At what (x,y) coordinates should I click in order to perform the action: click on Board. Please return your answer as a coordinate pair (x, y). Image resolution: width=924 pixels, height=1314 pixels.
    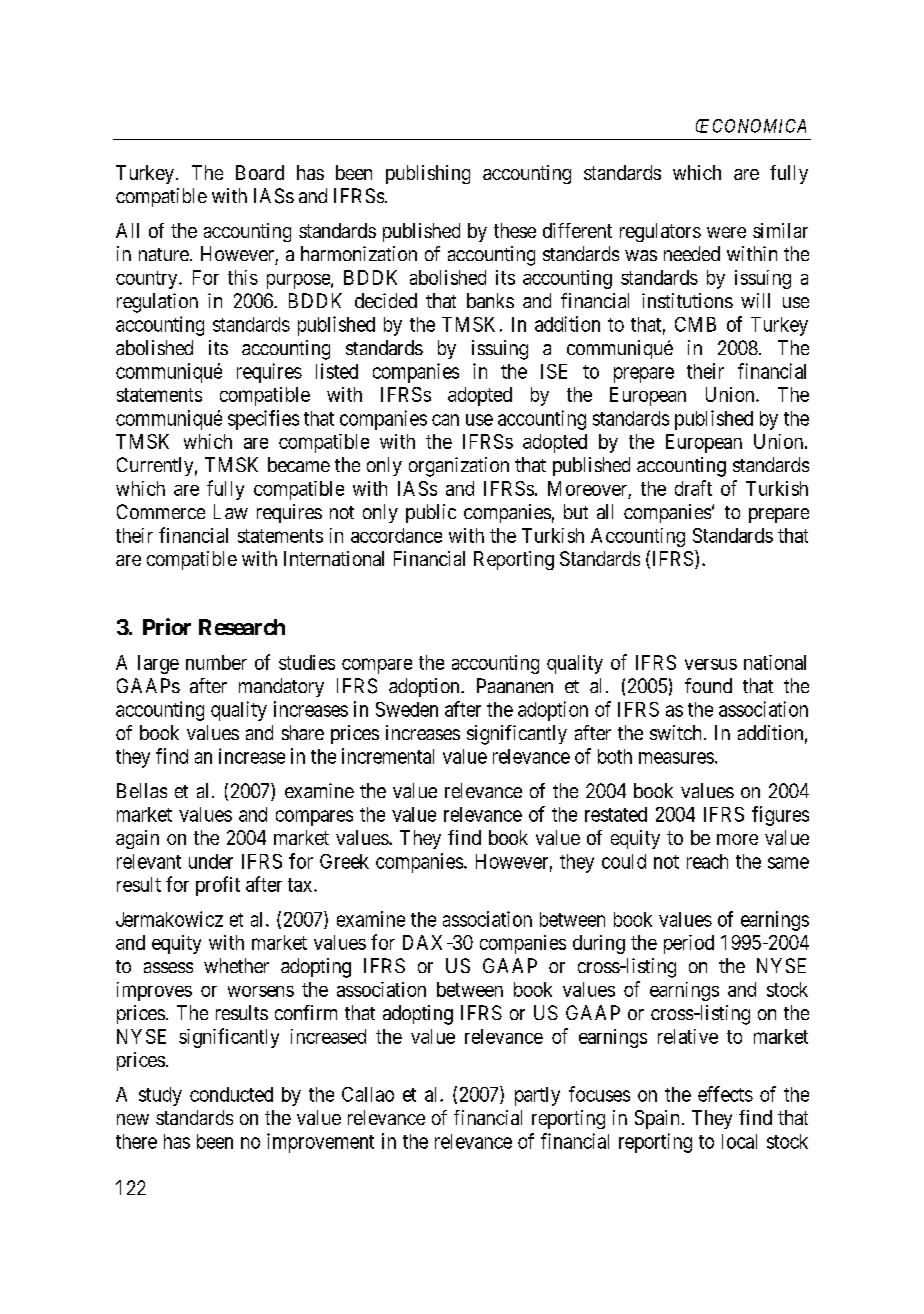
    Looking at the image, I should click on (260, 172).
